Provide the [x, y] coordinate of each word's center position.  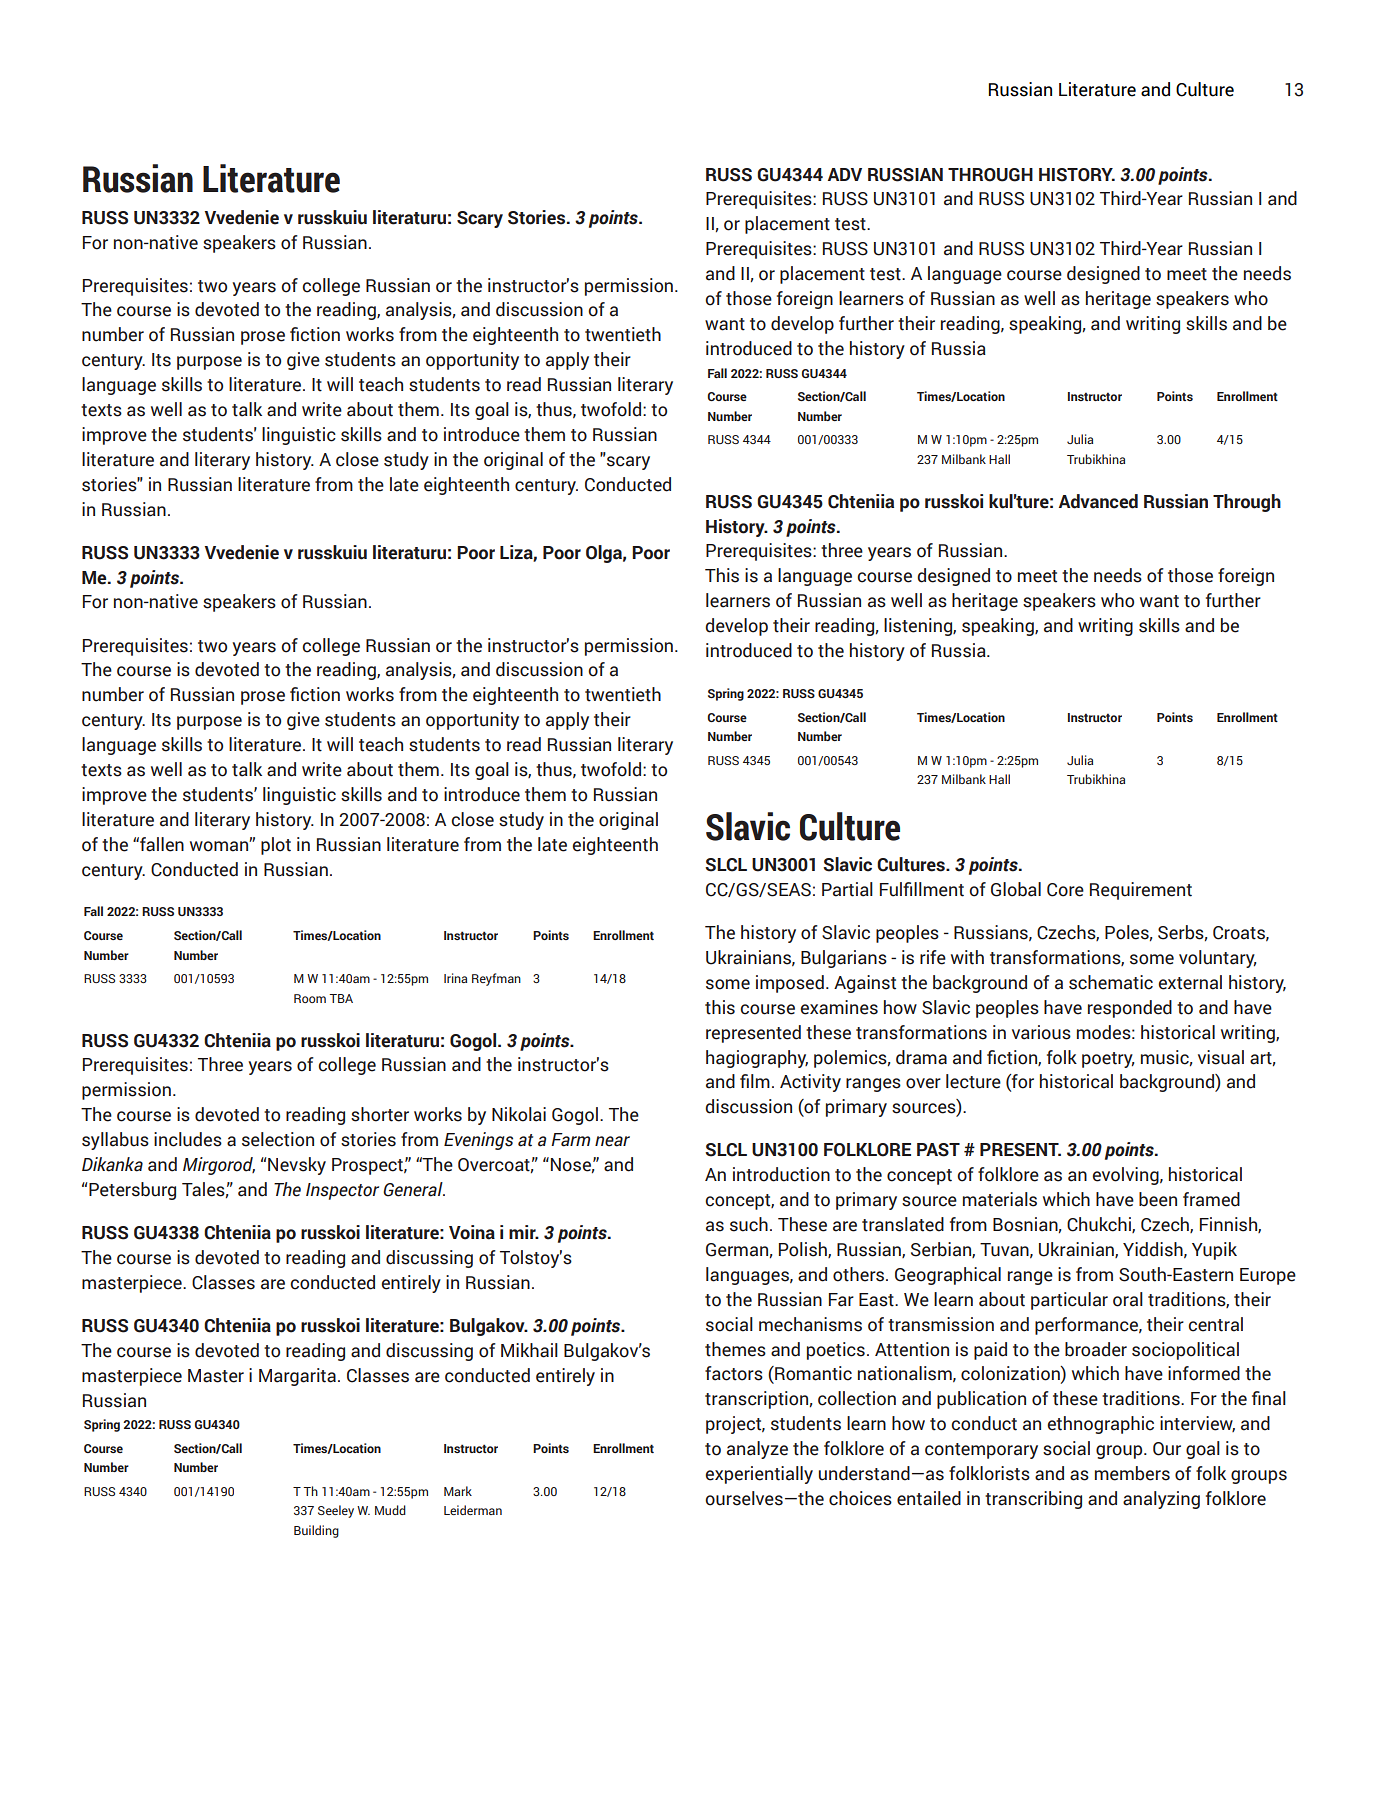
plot [276, 846]
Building [316, 1531]
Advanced [1098, 501]
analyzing [1161, 1500]
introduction [781, 1174]
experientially [759, 1475]
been [1158, 1199]
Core [1065, 890]
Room [310, 998]
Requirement [1141, 891]
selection [278, 1139]
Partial [847, 889]
